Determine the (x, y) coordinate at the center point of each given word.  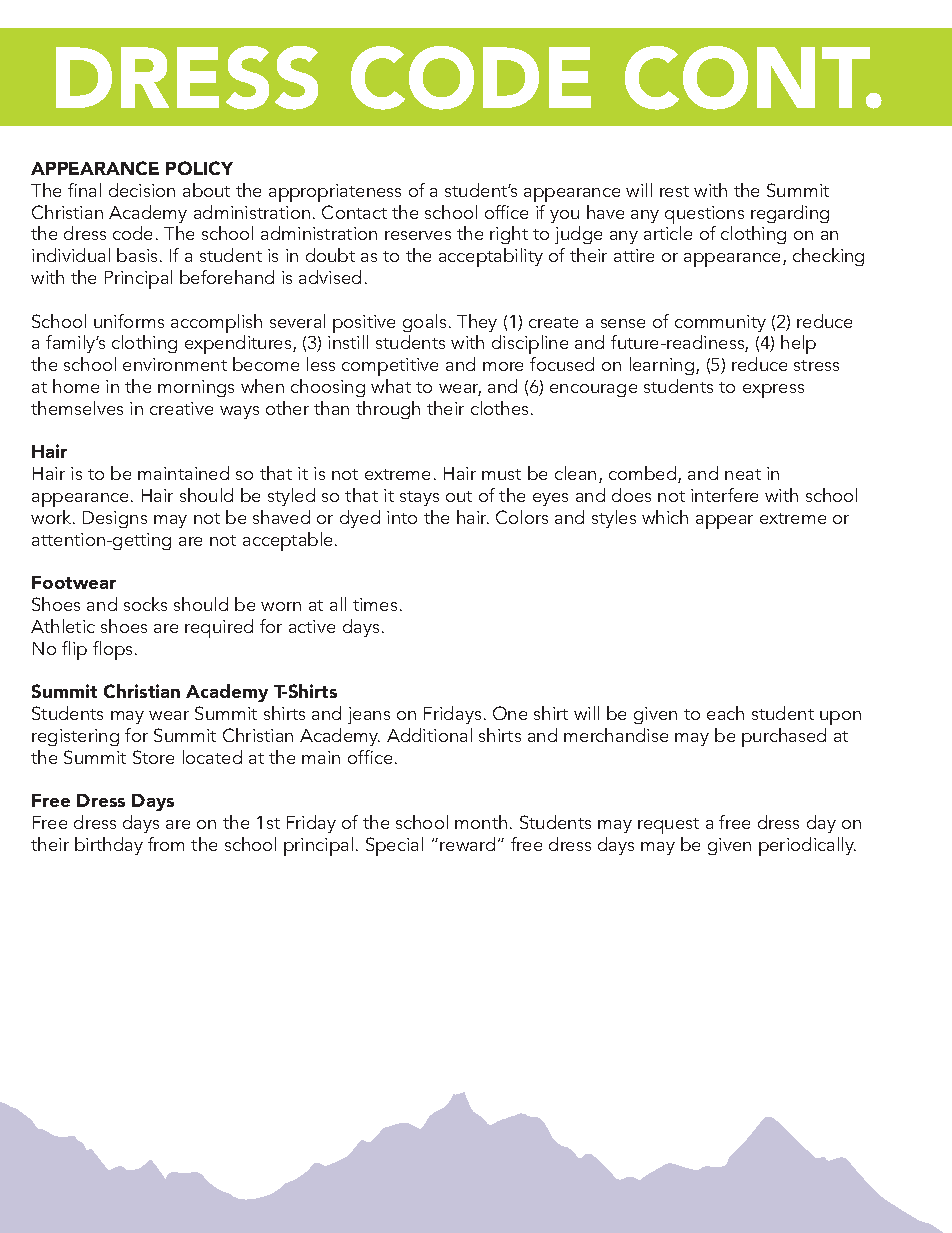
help (798, 344)
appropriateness (335, 193)
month (481, 822)
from (166, 844)
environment (175, 364)
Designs (115, 519)
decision (142, 190)
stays (419, 498)
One (510, 713)
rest (674, 191)
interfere (724, 495)
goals (424, 323)
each (725, 713)
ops (120, 653)
